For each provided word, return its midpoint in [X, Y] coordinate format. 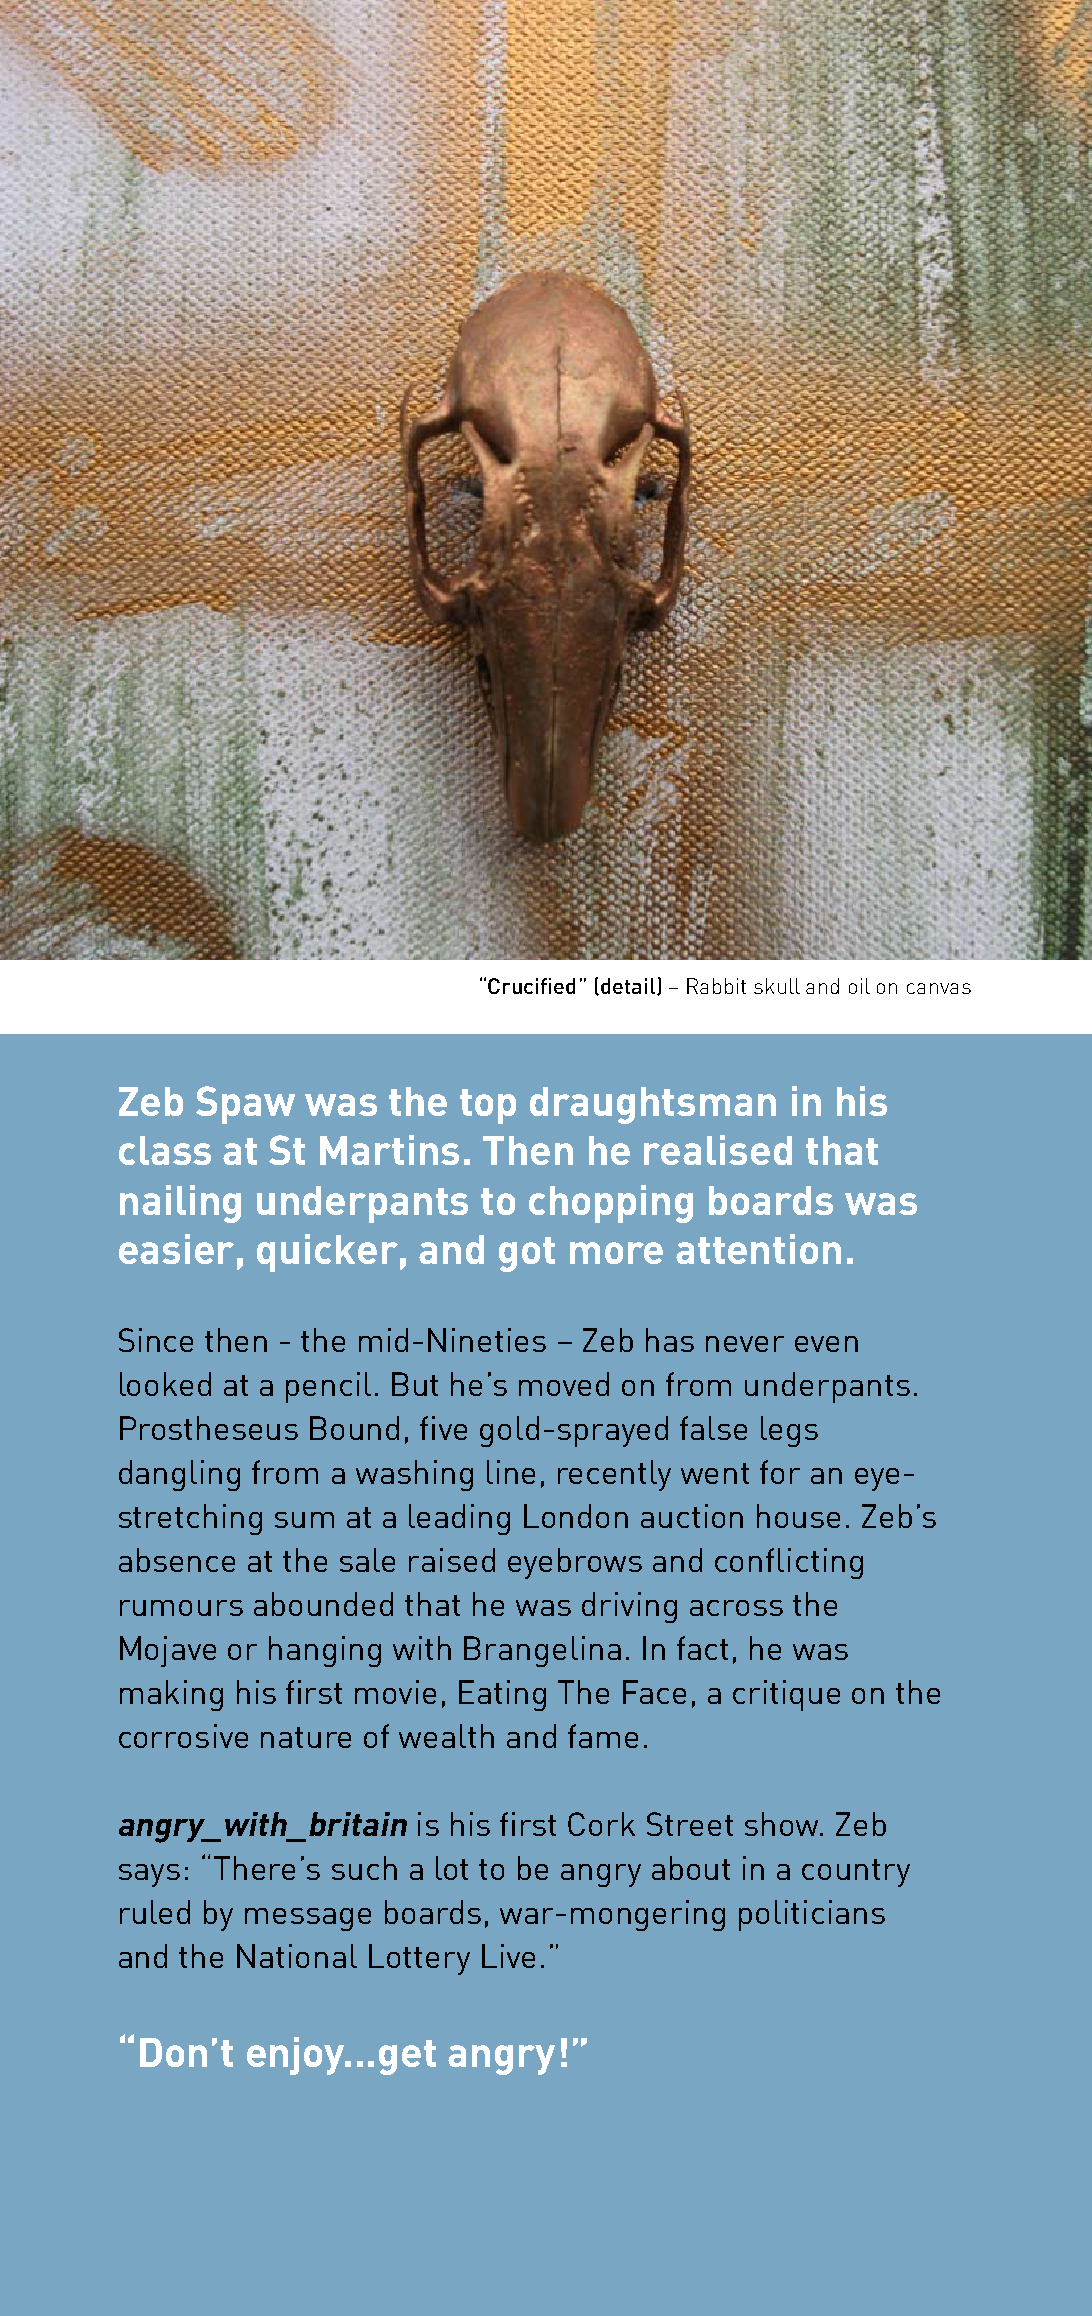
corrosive [183, 1736]
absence [177, 1560]
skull [777, 986]
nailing [180, 1204]
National [297, 1956]
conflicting [789, 1563]
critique [786, 1695]
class [165, 1150]
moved [564, 1384]
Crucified [531, 986]
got [527, 1254]
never [745, 1344]
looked [165, 1384]
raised [452, 1560]
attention [758, 1249]
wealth [446, 1736]
